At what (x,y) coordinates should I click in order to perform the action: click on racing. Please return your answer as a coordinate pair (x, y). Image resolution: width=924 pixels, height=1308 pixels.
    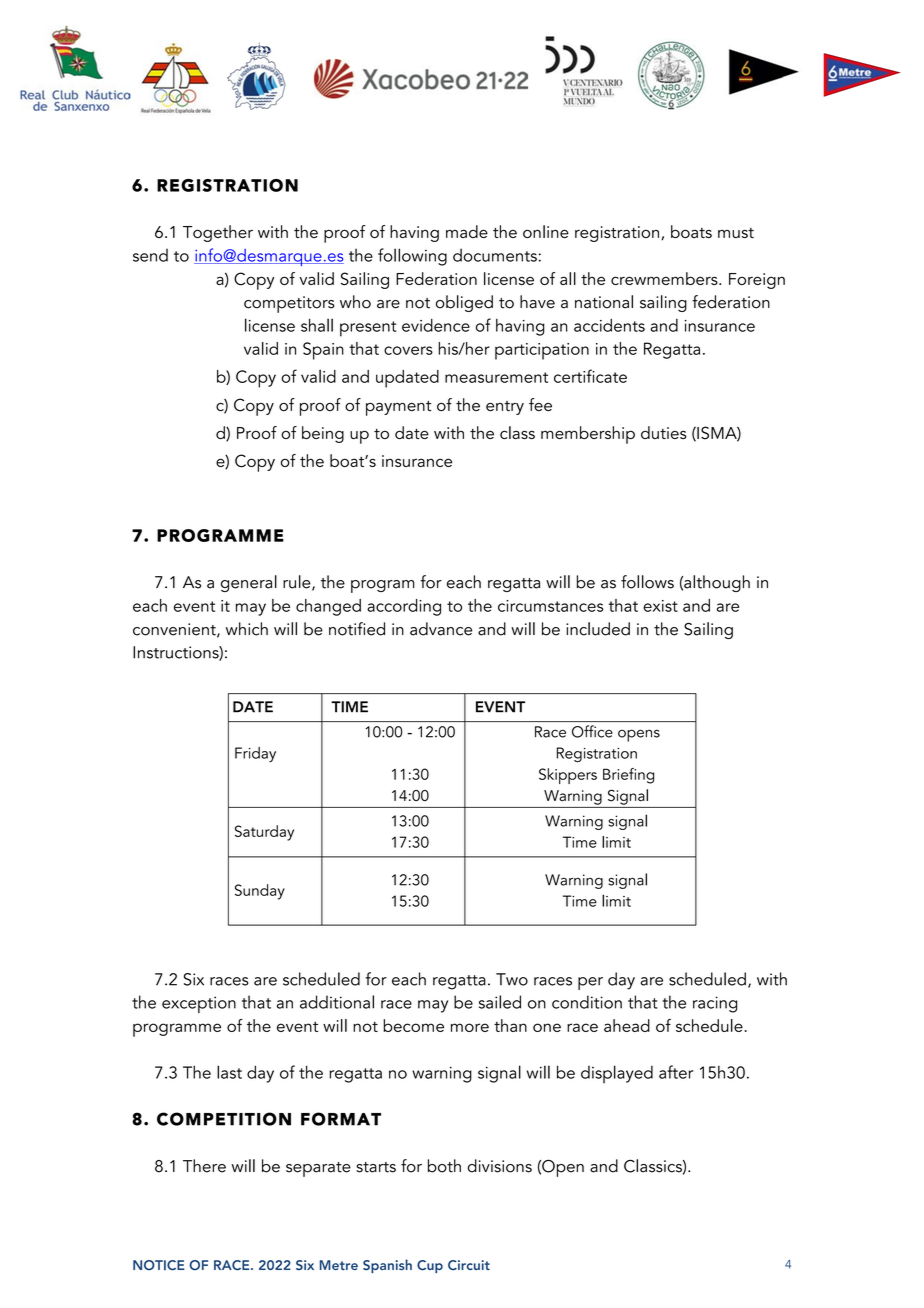
    Looking at the image, I should click on (715, 1004).
